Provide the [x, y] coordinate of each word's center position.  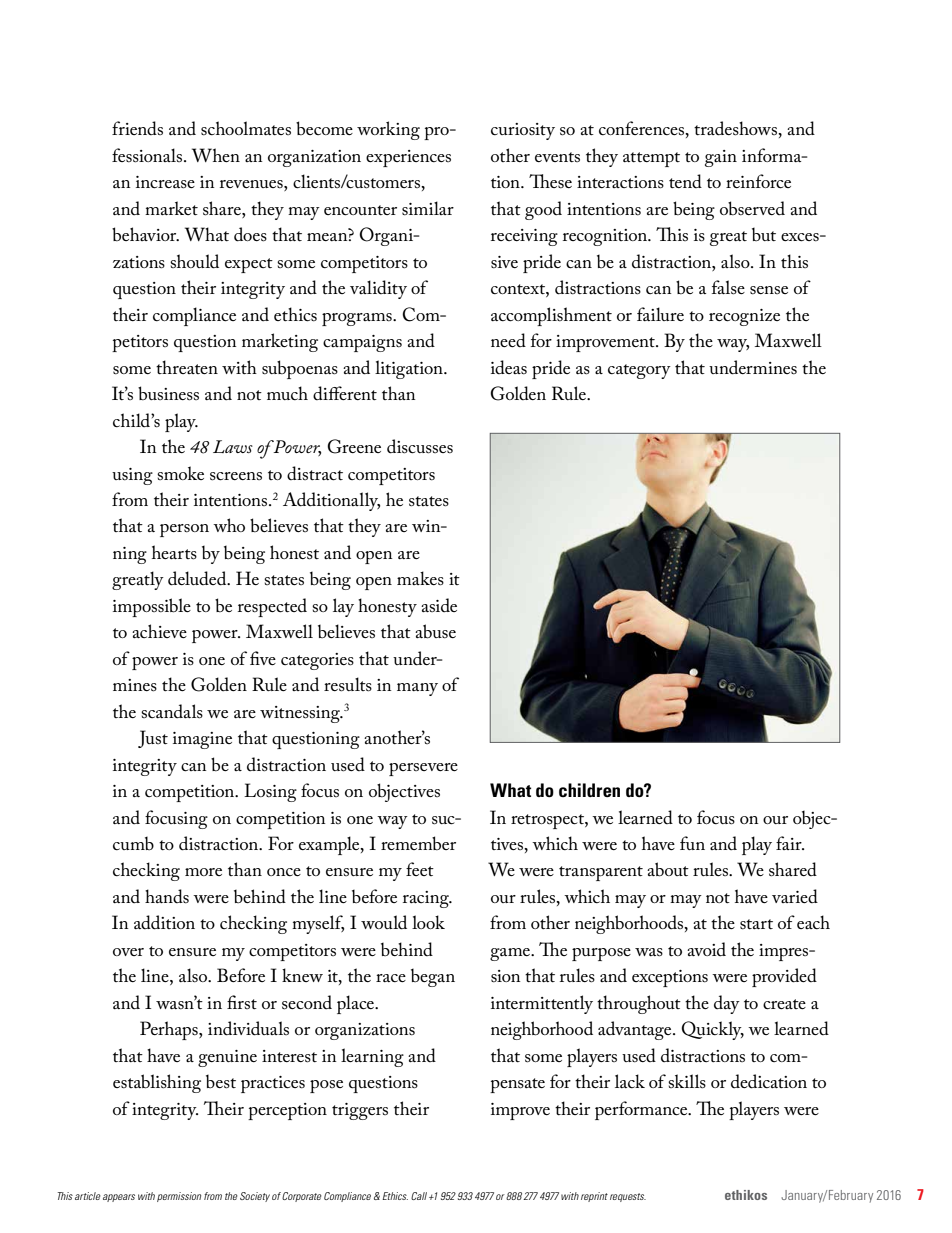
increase [165, 182]
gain [721, 158]
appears [119, 1198]
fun [692, 843]
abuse [435, 631]
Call [419, 1196]
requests [628, 1197]
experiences [408, 158]
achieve [159, 631]
